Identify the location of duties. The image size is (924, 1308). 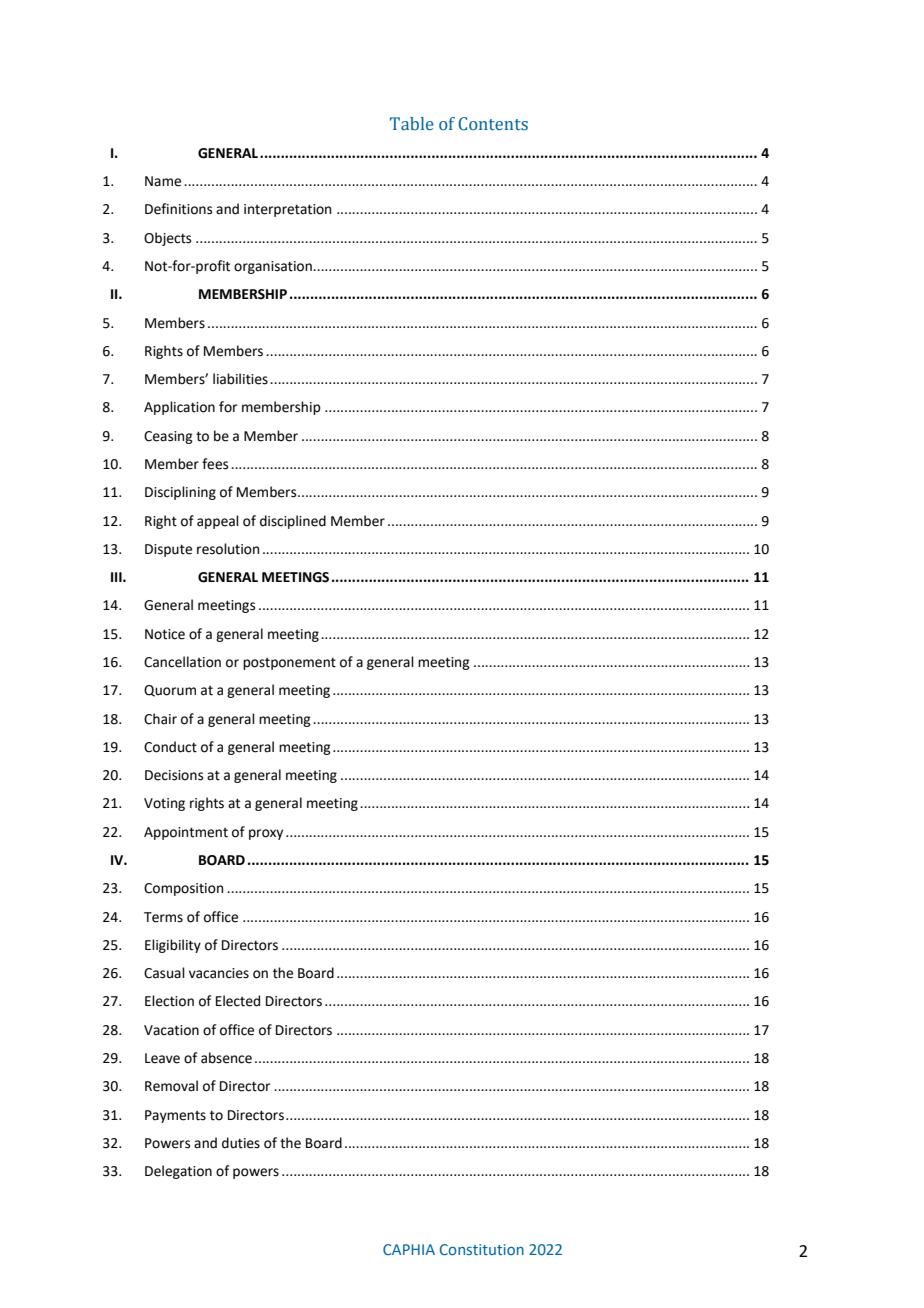
(241, 1143).
